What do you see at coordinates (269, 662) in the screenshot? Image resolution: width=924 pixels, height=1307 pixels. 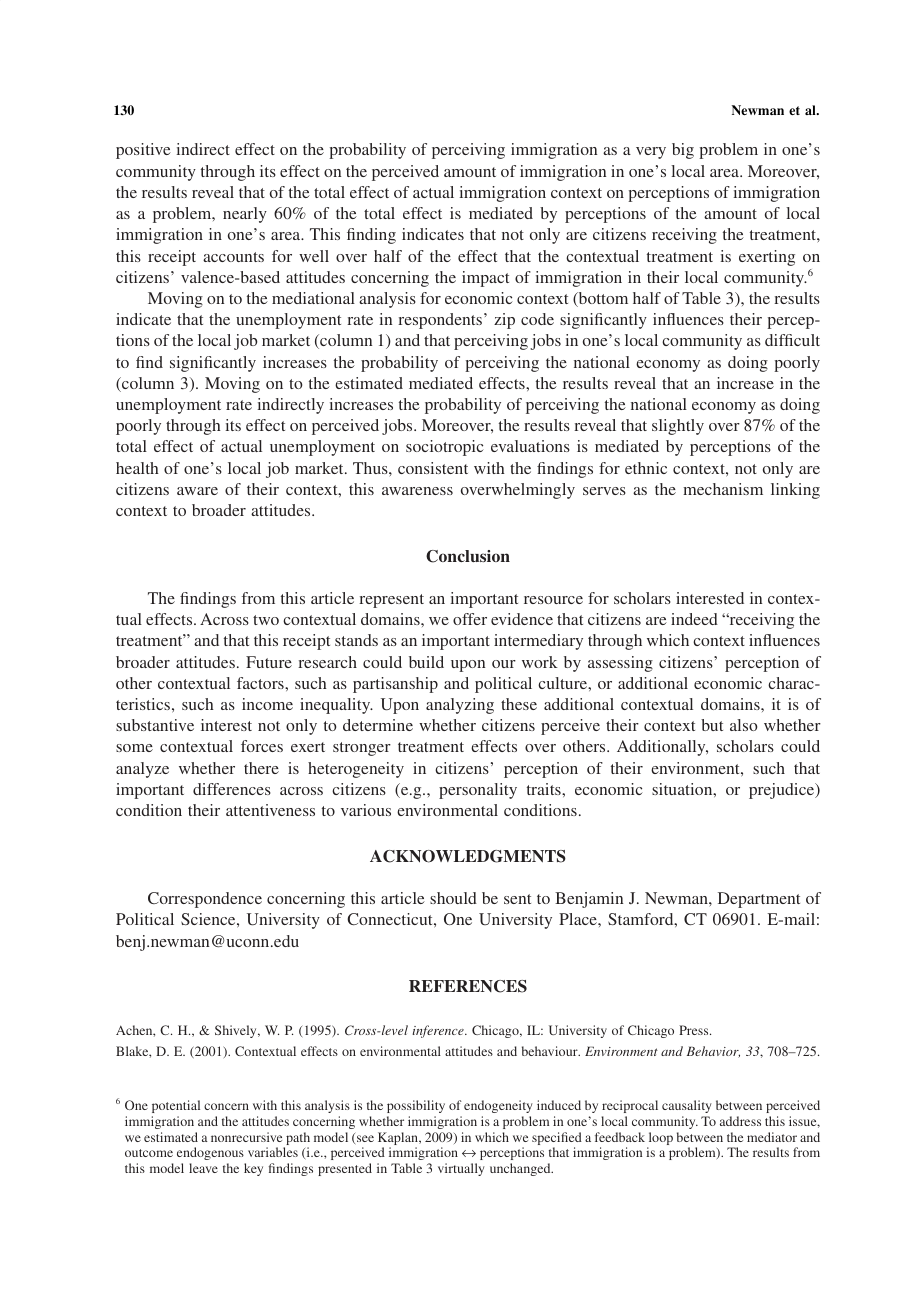 I see `Future` at bounding box center [269, 662].
